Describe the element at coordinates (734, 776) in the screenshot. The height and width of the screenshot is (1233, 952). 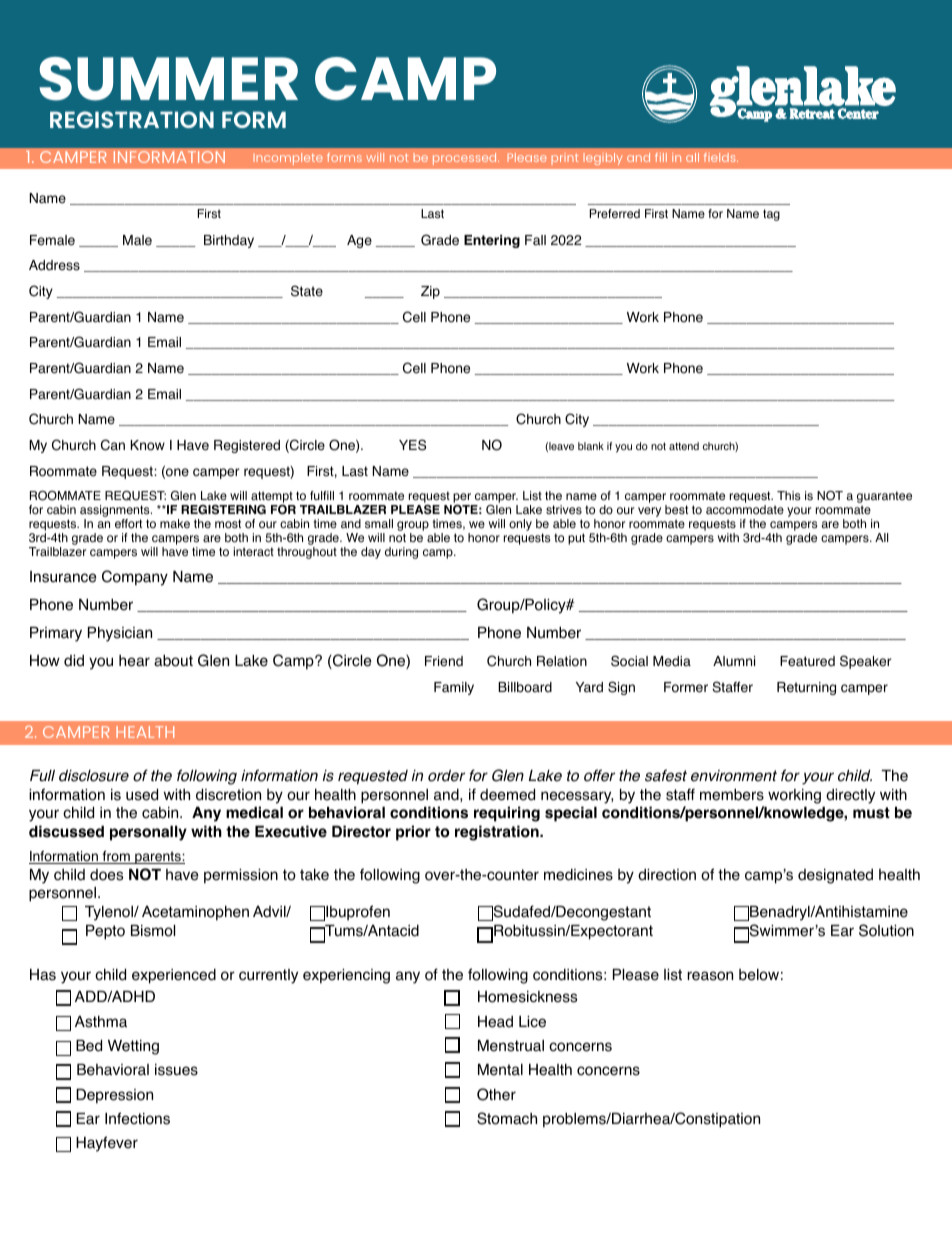
I see `environment` at that location.
